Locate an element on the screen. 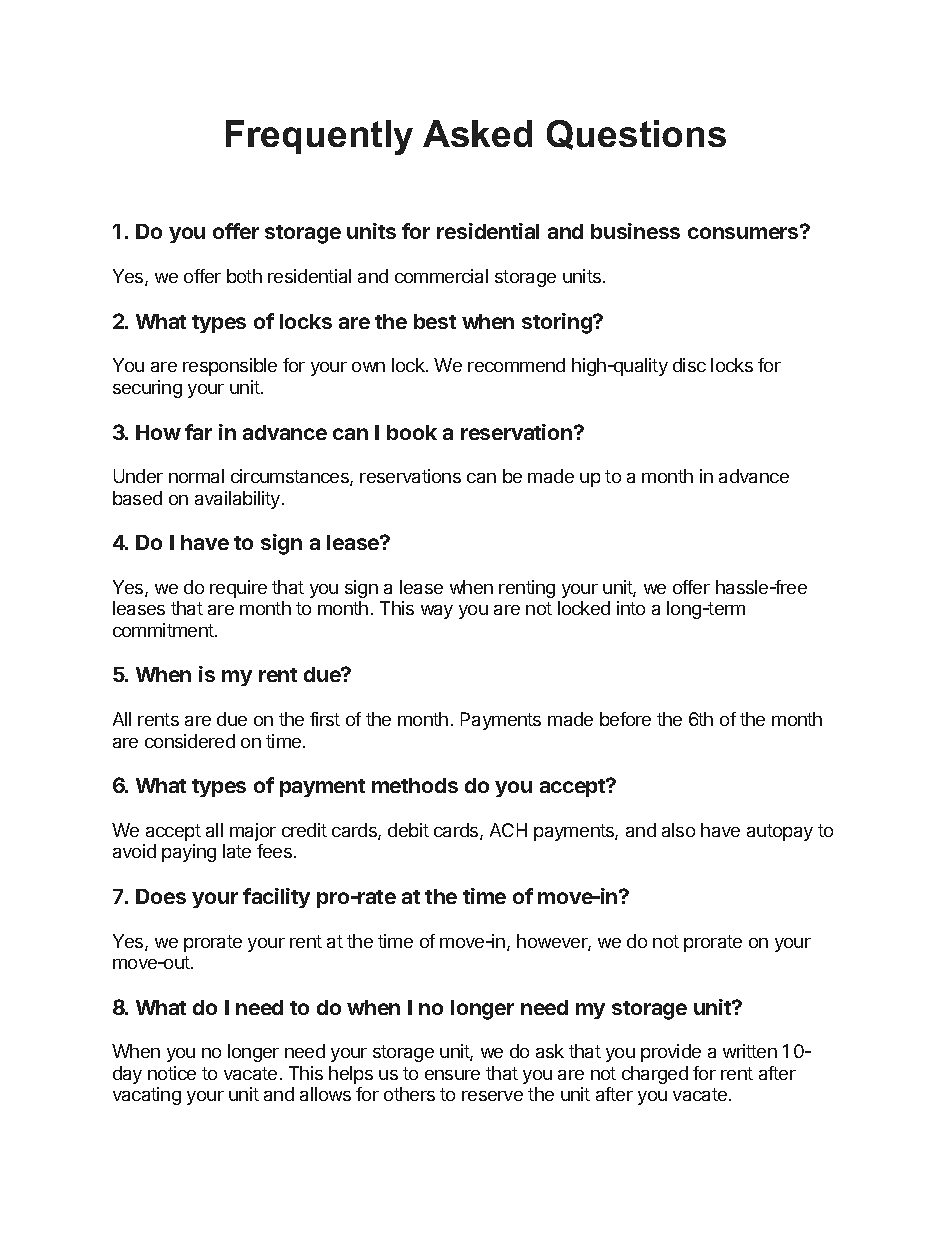 This screenshot has width=952, height=1233. Frequently is located at coordinates (319, 137).
